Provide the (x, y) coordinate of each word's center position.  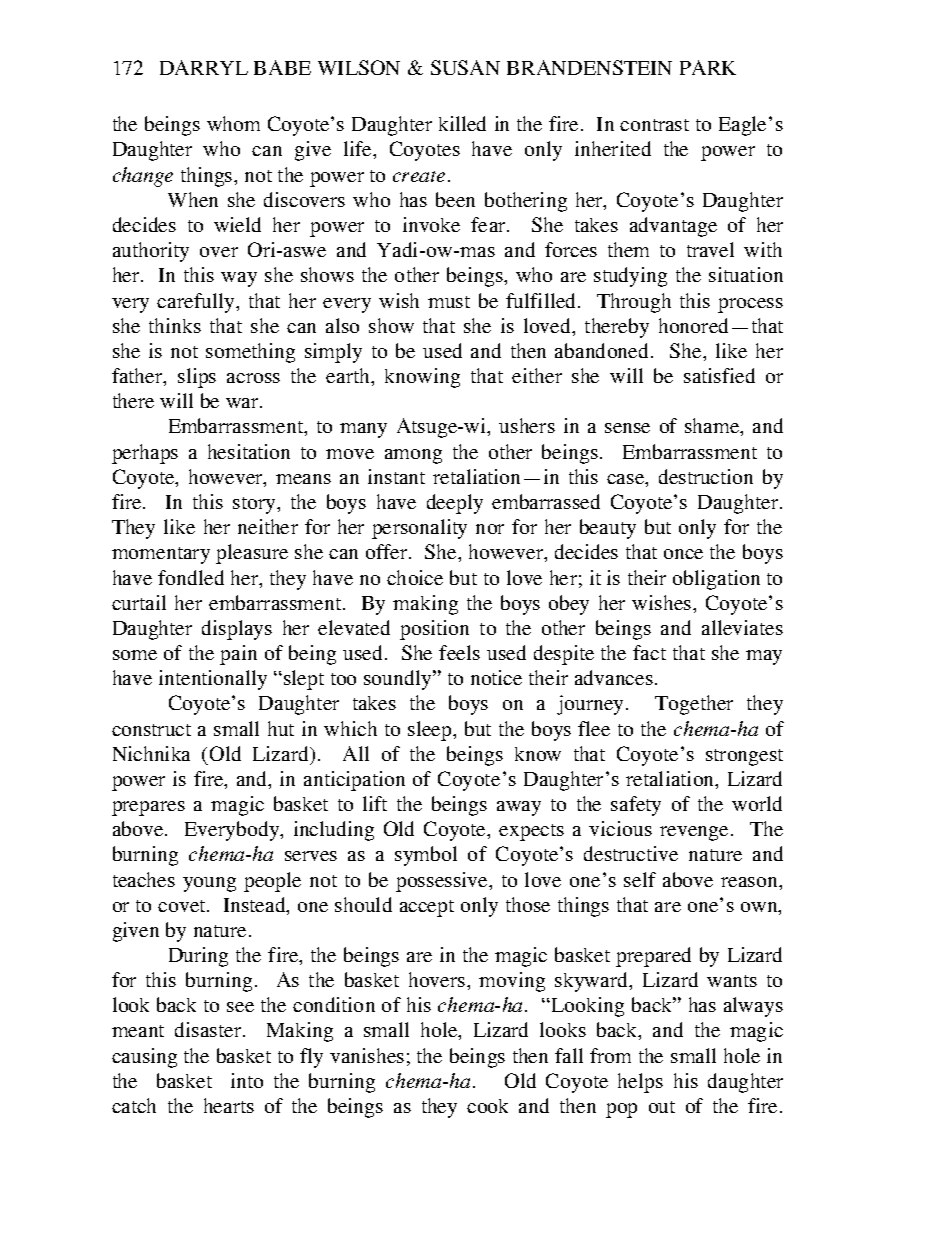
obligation (716, 580)
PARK (708, 67)
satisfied (719, 375)
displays (237, 630)
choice (415, 577)
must (449, 302)
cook (487, 1106)
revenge (694, 833)
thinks (175, 325)
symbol (426, 856)
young (209, 884)
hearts (229, 1105)
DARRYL (204, 67)
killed (462, 123)
